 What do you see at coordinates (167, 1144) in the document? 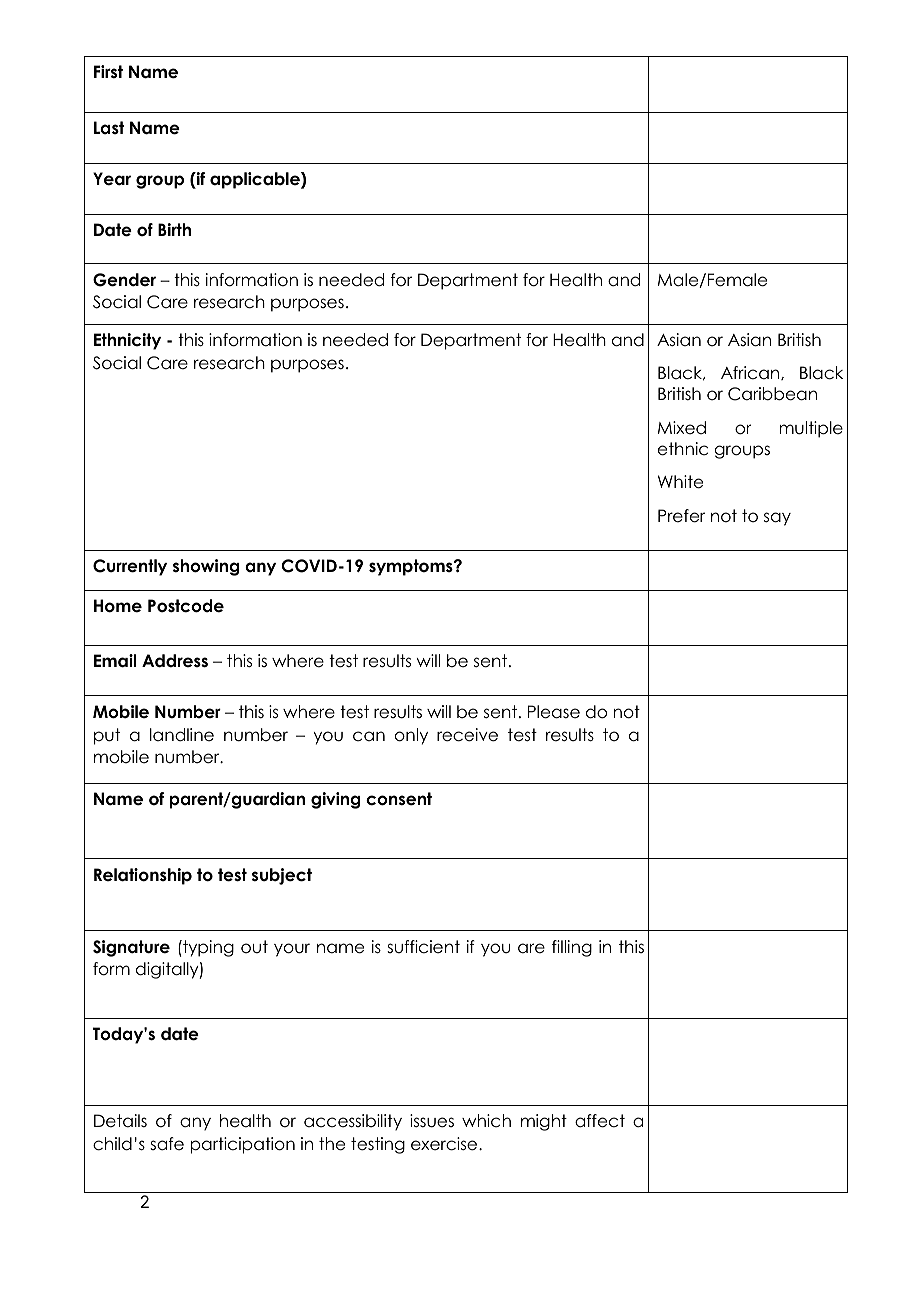
I see `safe` at bounding box center [167, 1144].
